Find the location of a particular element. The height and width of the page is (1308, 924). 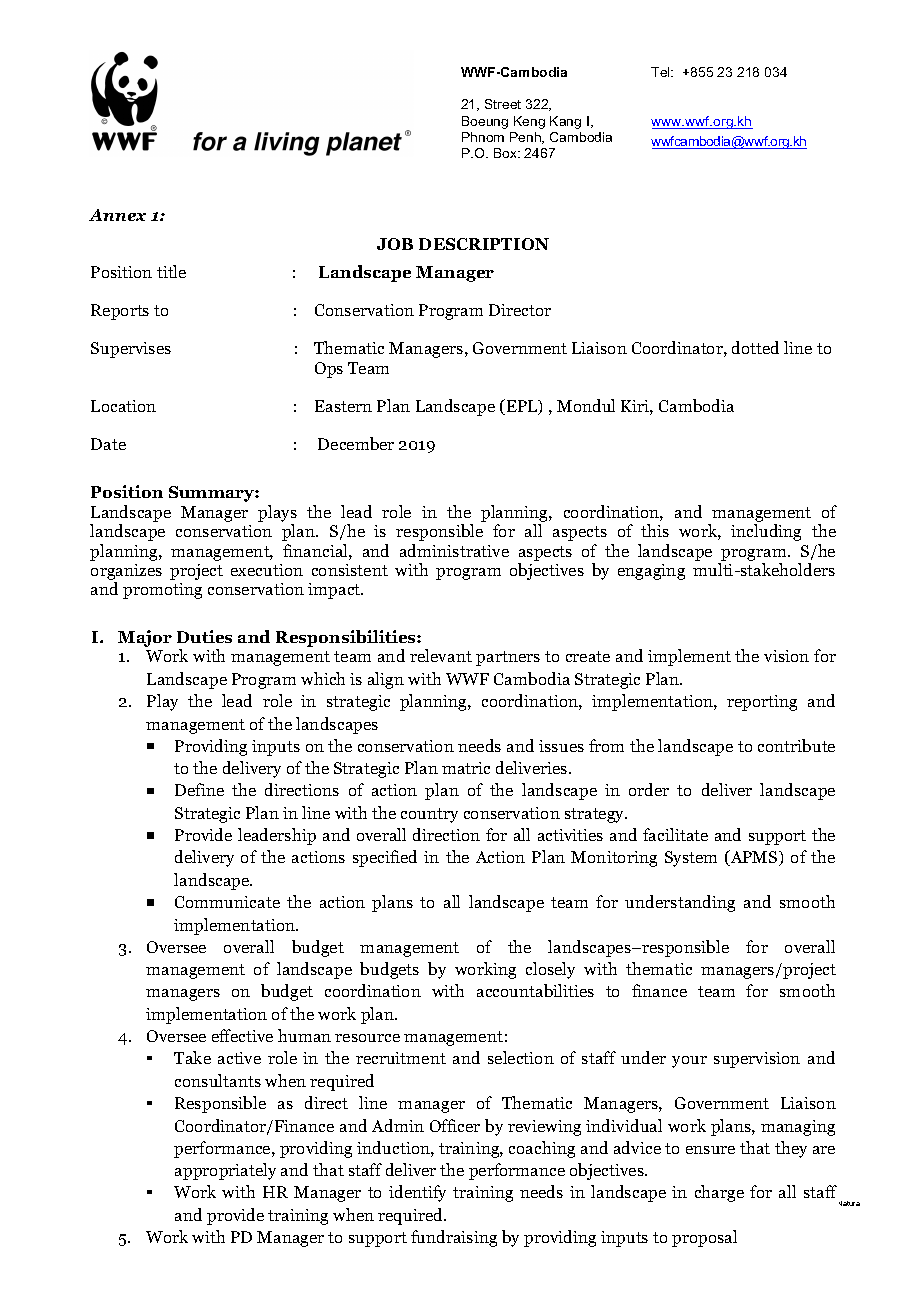

reporting is located at coordinates (762, 703).
